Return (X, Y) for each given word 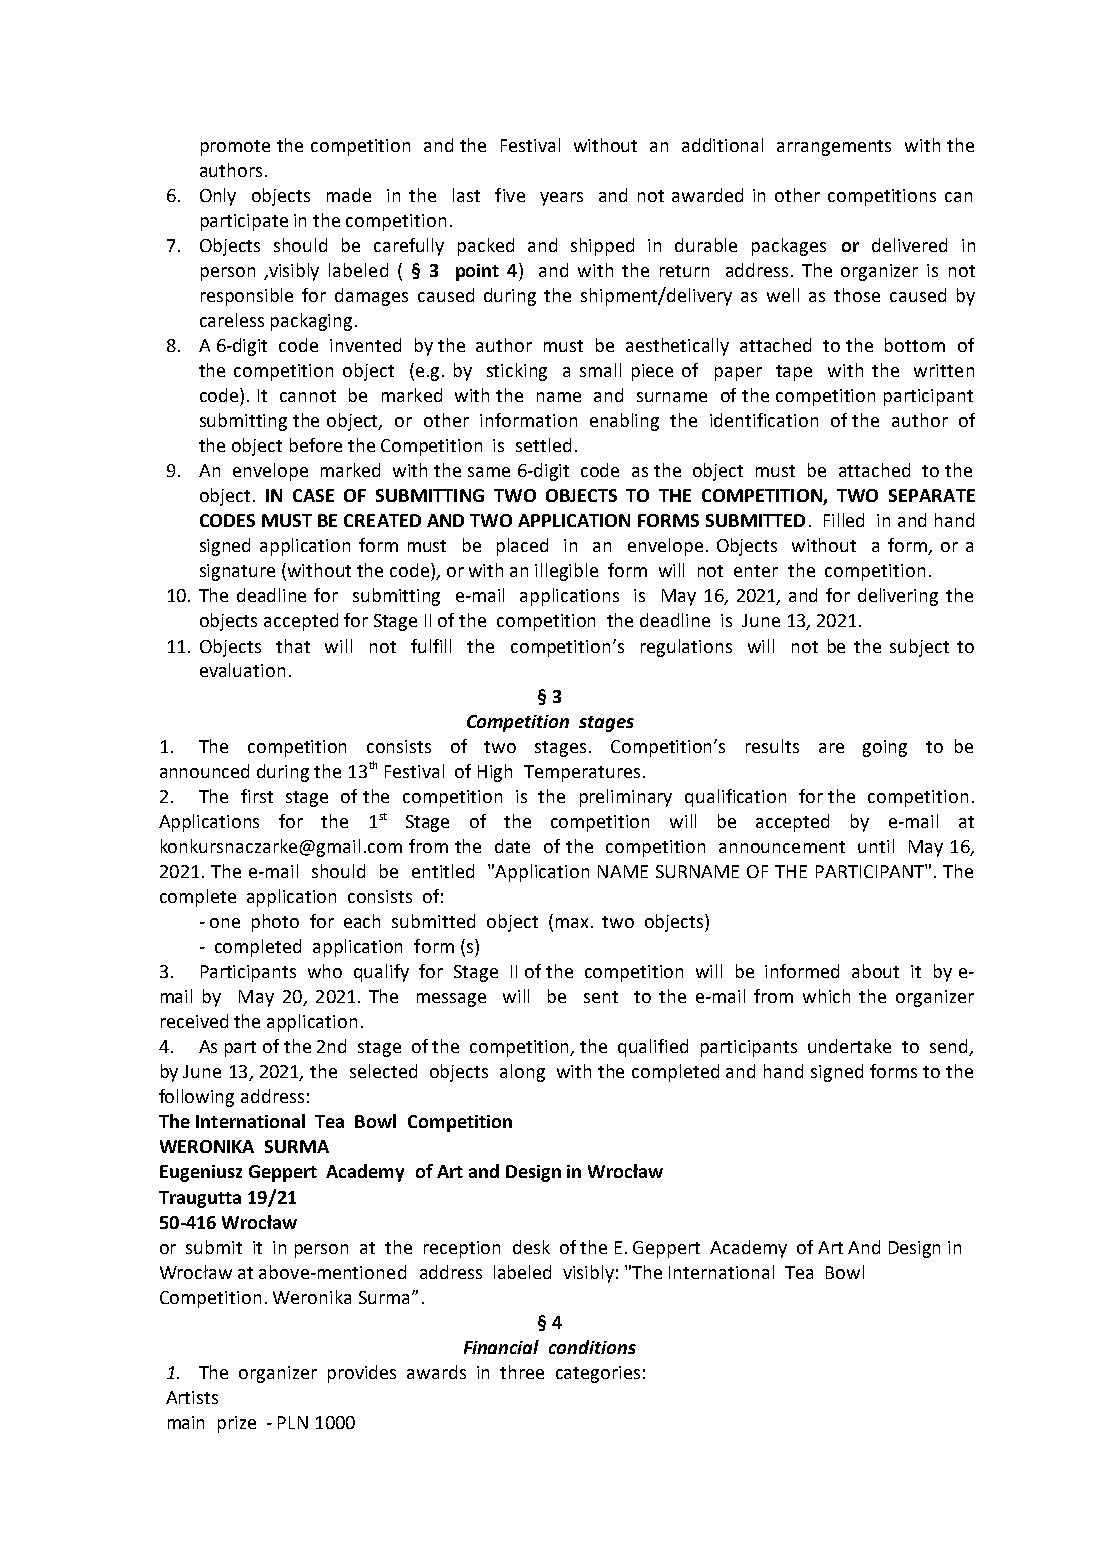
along (522, 1073)
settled (543, 445)
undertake (849, 1046)
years (561, 199)
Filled (844, 520)
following (196, 1098)
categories (598, 1374)
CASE (313, 495)
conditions (592, 1347)
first (257, 796)
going (885, 748)
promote (235, 148)
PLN (293, 1422)
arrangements (834, 148)
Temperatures (582, 773)
